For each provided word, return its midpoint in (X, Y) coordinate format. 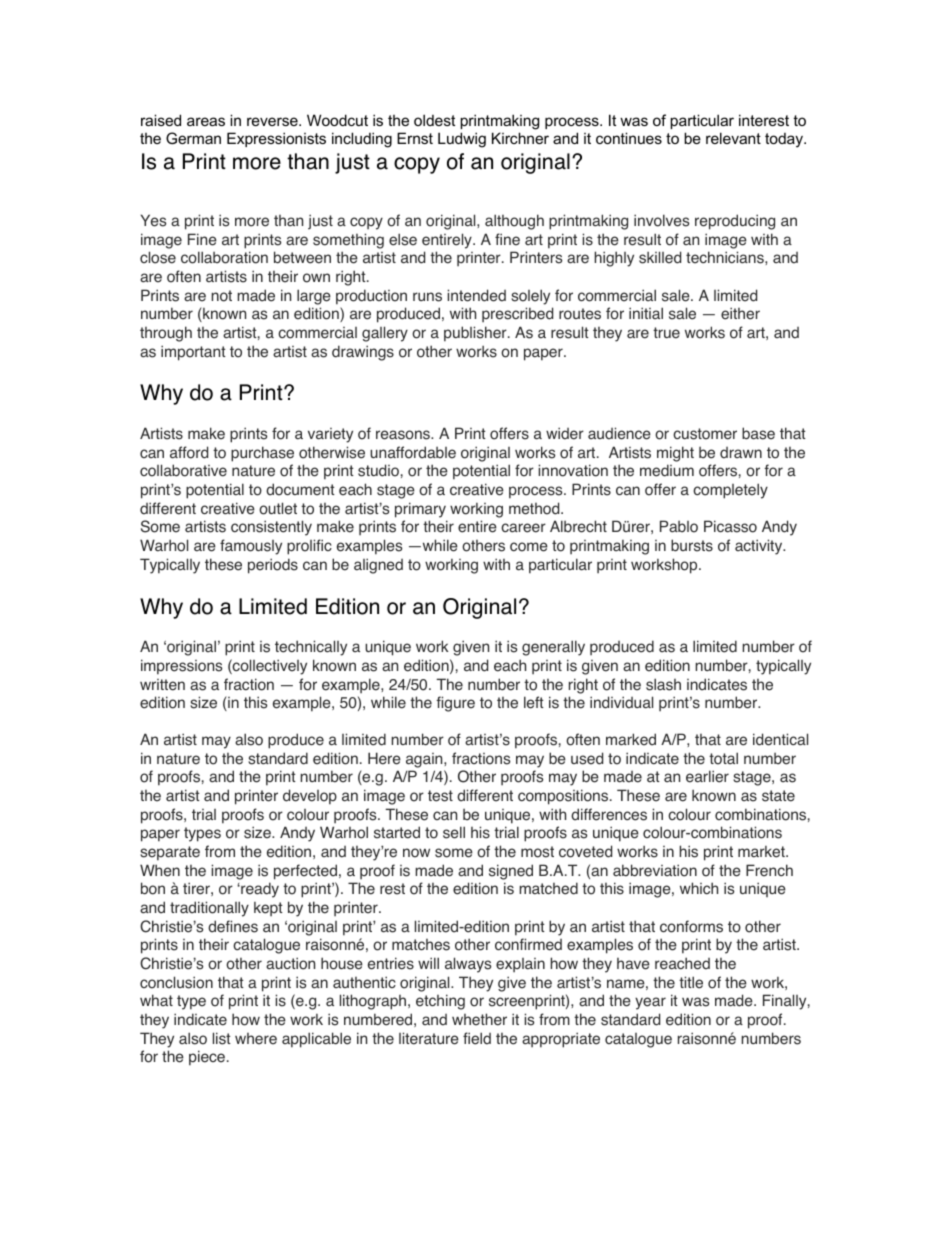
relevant (733, 138)
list (222, 1038)
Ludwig (462, 140)
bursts (692, 545)
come (529, 547)
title (691, 982)
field (477, 1038)
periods (273, 566)
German (193, 138)
